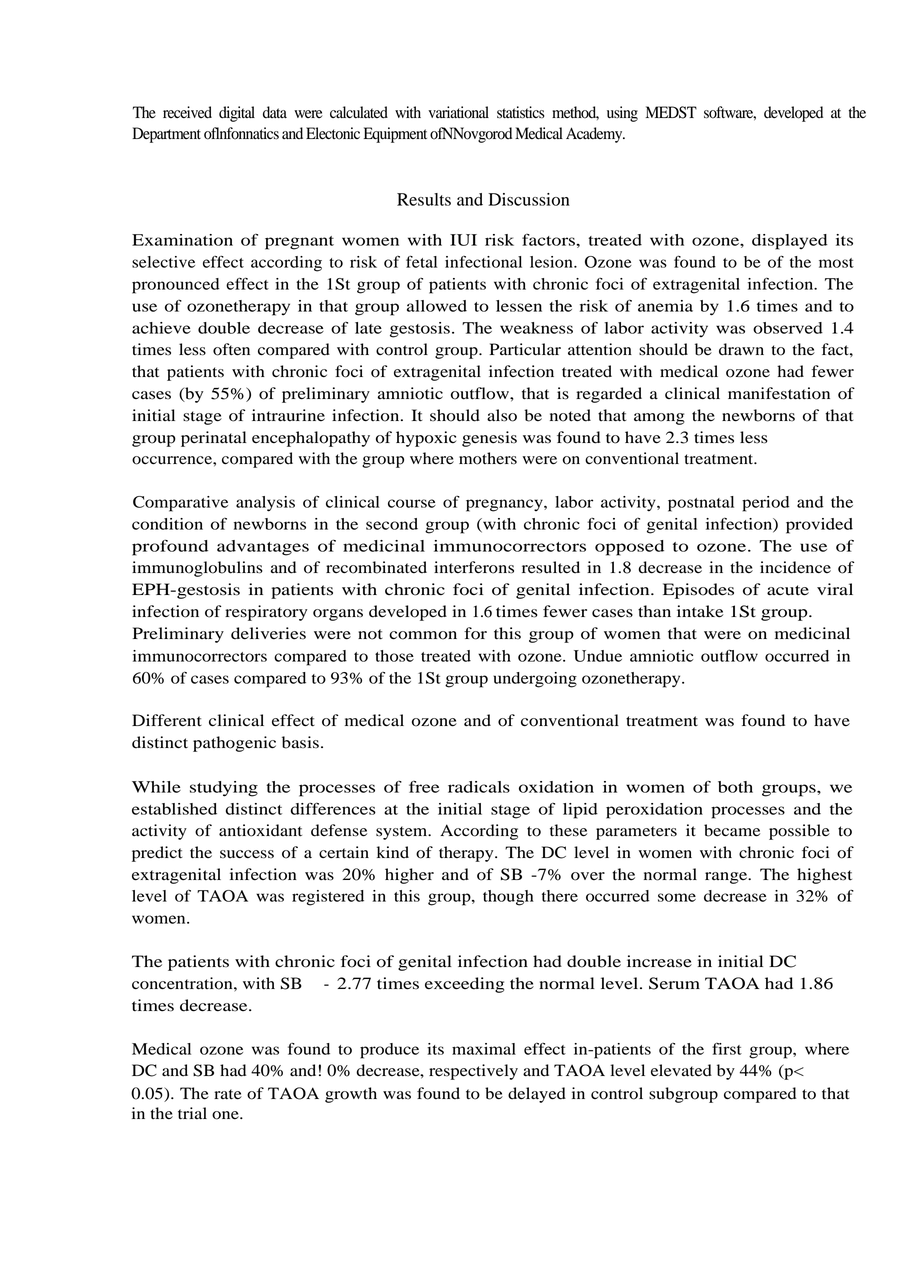 This document has width=924, height=1288. I want to click on for, so click(475, 633).
